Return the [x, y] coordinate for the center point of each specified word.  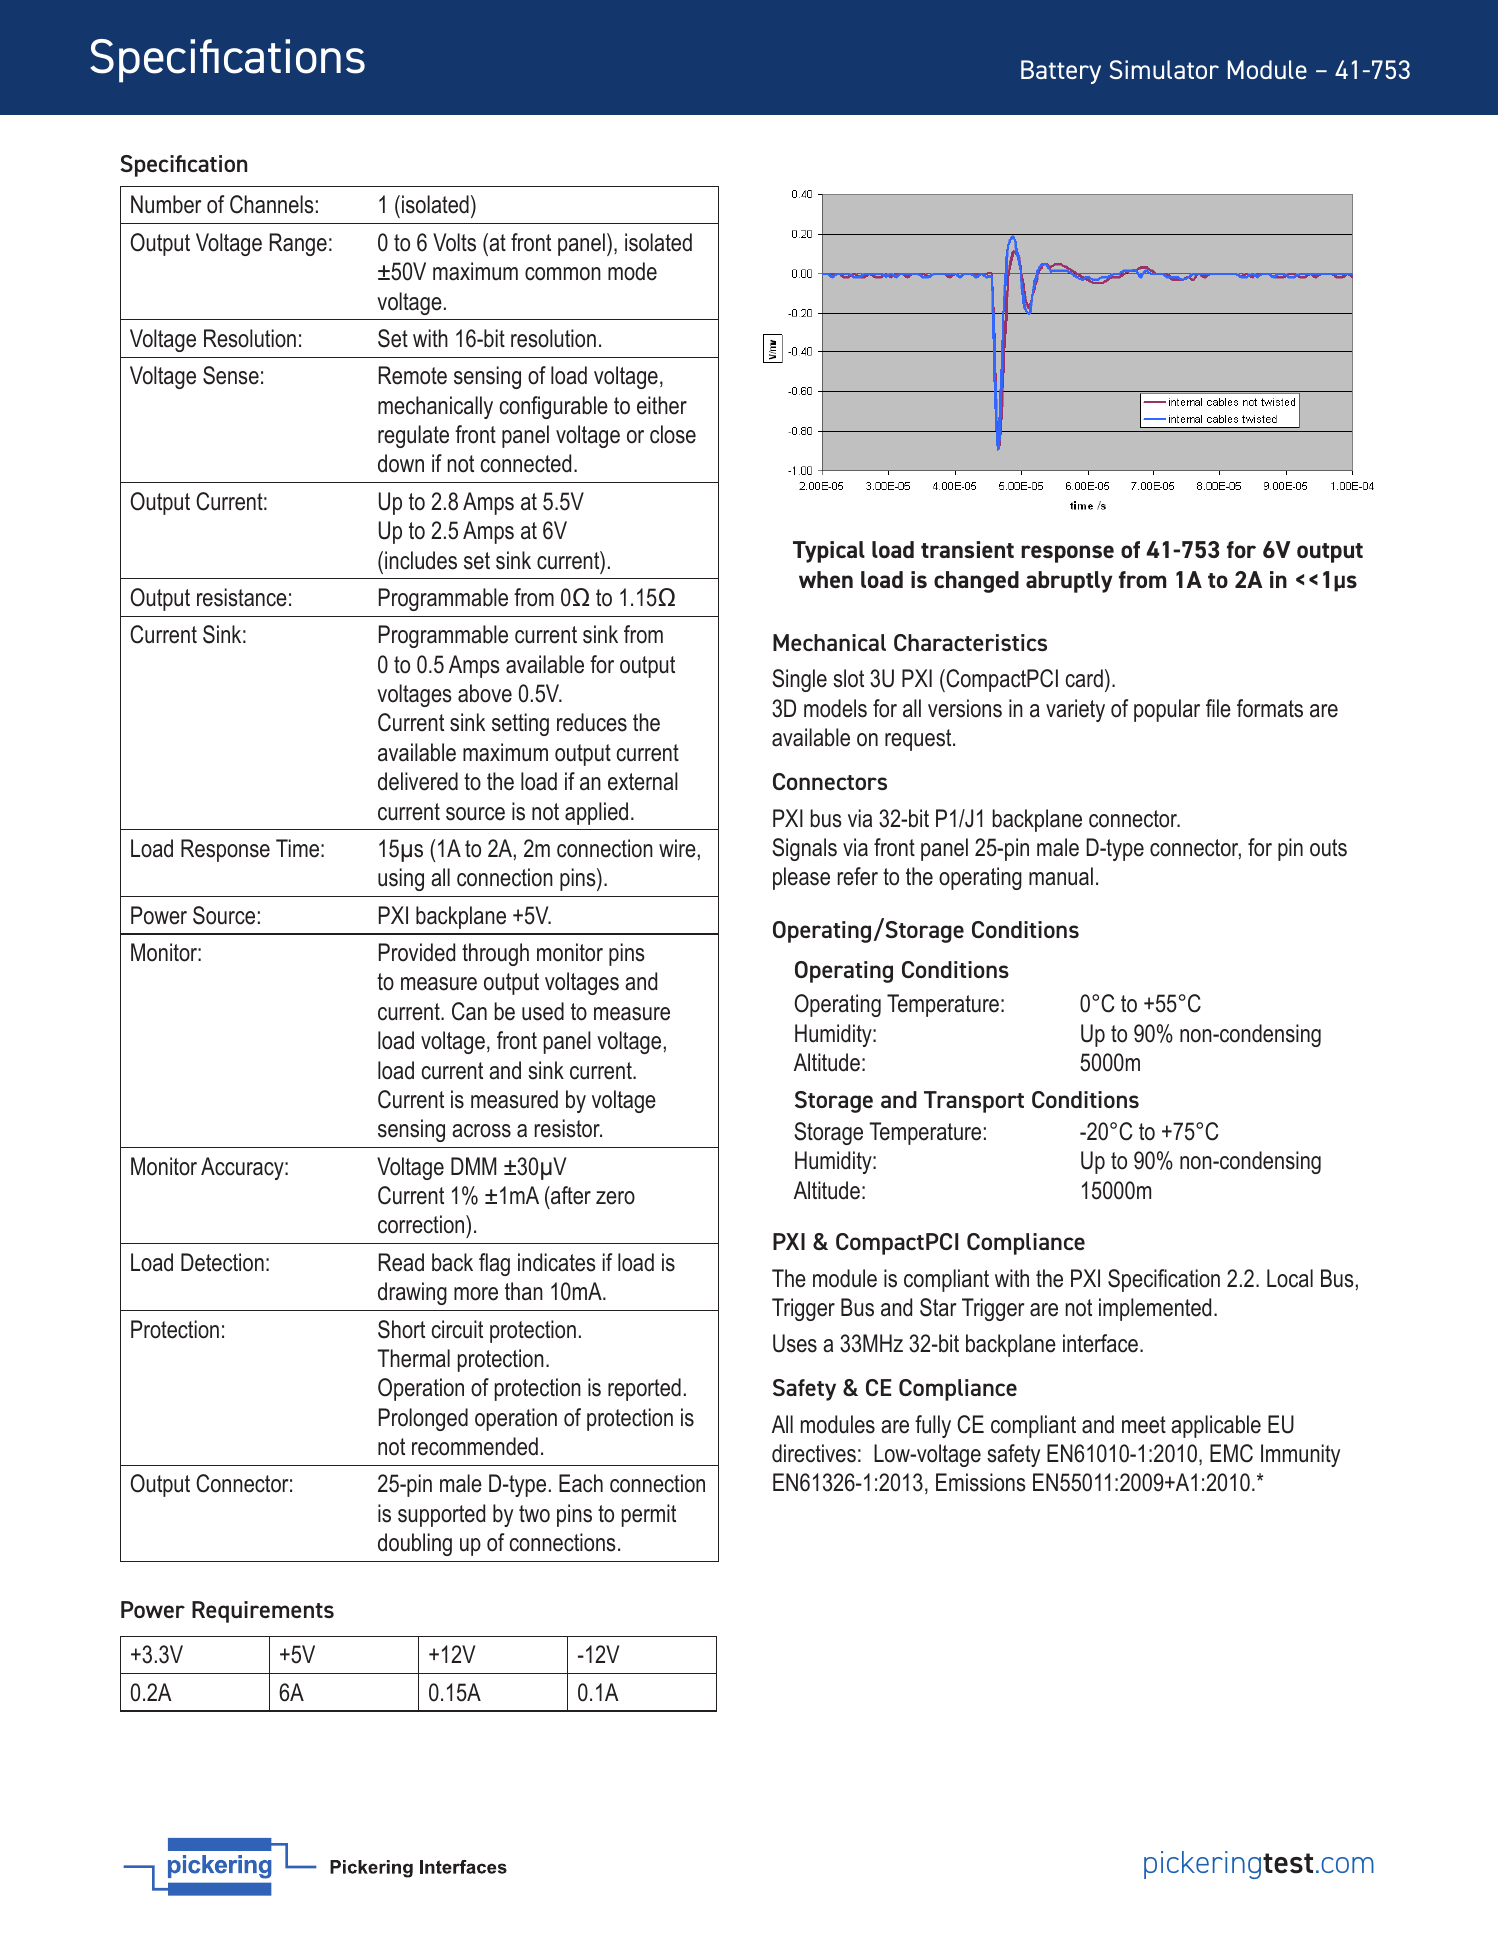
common [563, 274]
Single [799, 680]
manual [1061, 876]
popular [1167, 710]
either [662, 405]
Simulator [1164, 69]
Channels [272, 204]
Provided [417, 952]
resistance [242, 597]
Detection [222, 1262]
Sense [231, 375]
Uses [795, 1343]
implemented [1155, 1309]
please [801, 878]
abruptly [1069, 582]
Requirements [263, 1612]
